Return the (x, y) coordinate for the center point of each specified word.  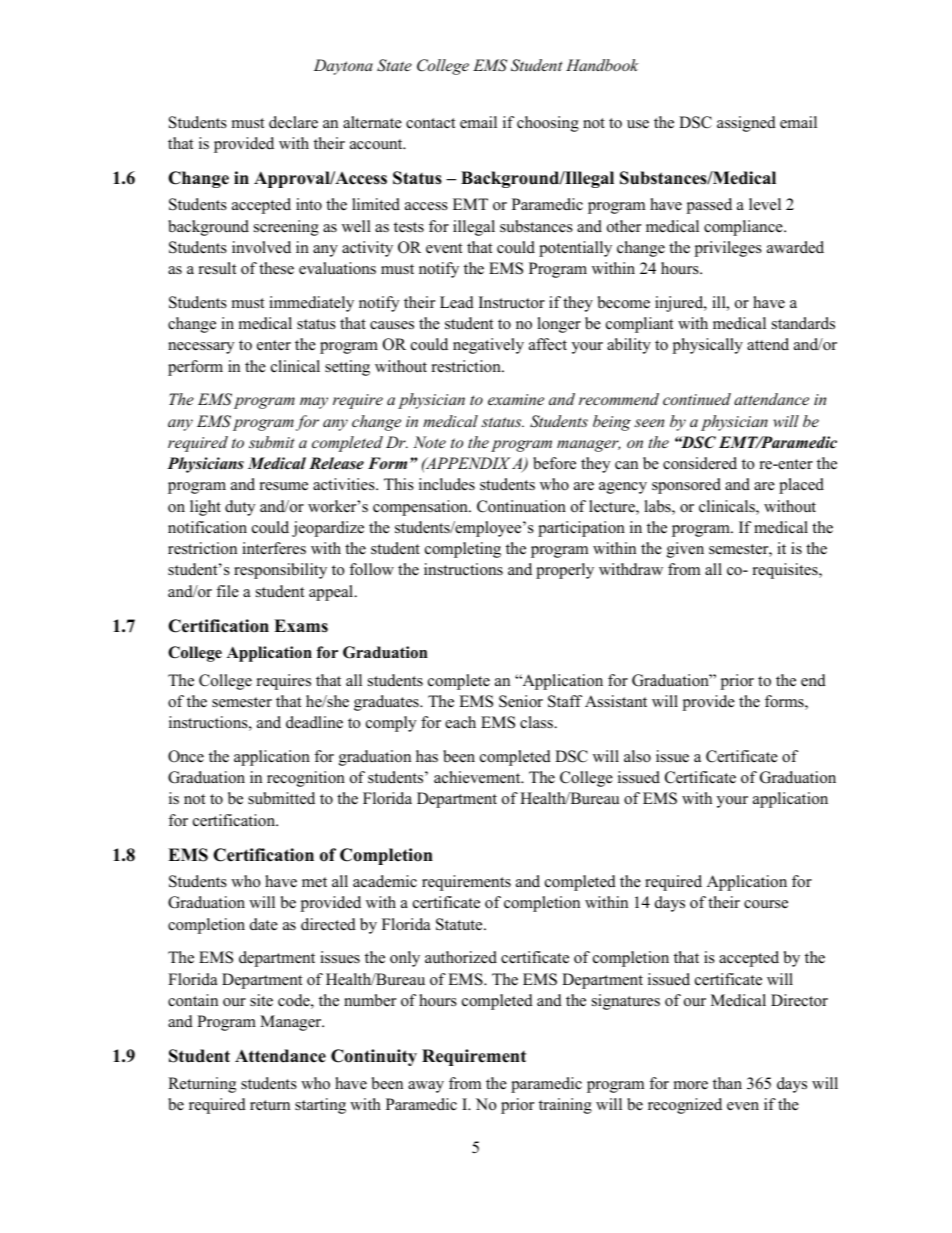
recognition (306, 779)
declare (293, 122)
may (314, 403)
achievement (478, 777)
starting (320, 1106)
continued (697, 399)
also (637, 756)
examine (516, 399)
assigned (746, 124)
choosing (548, 124)
